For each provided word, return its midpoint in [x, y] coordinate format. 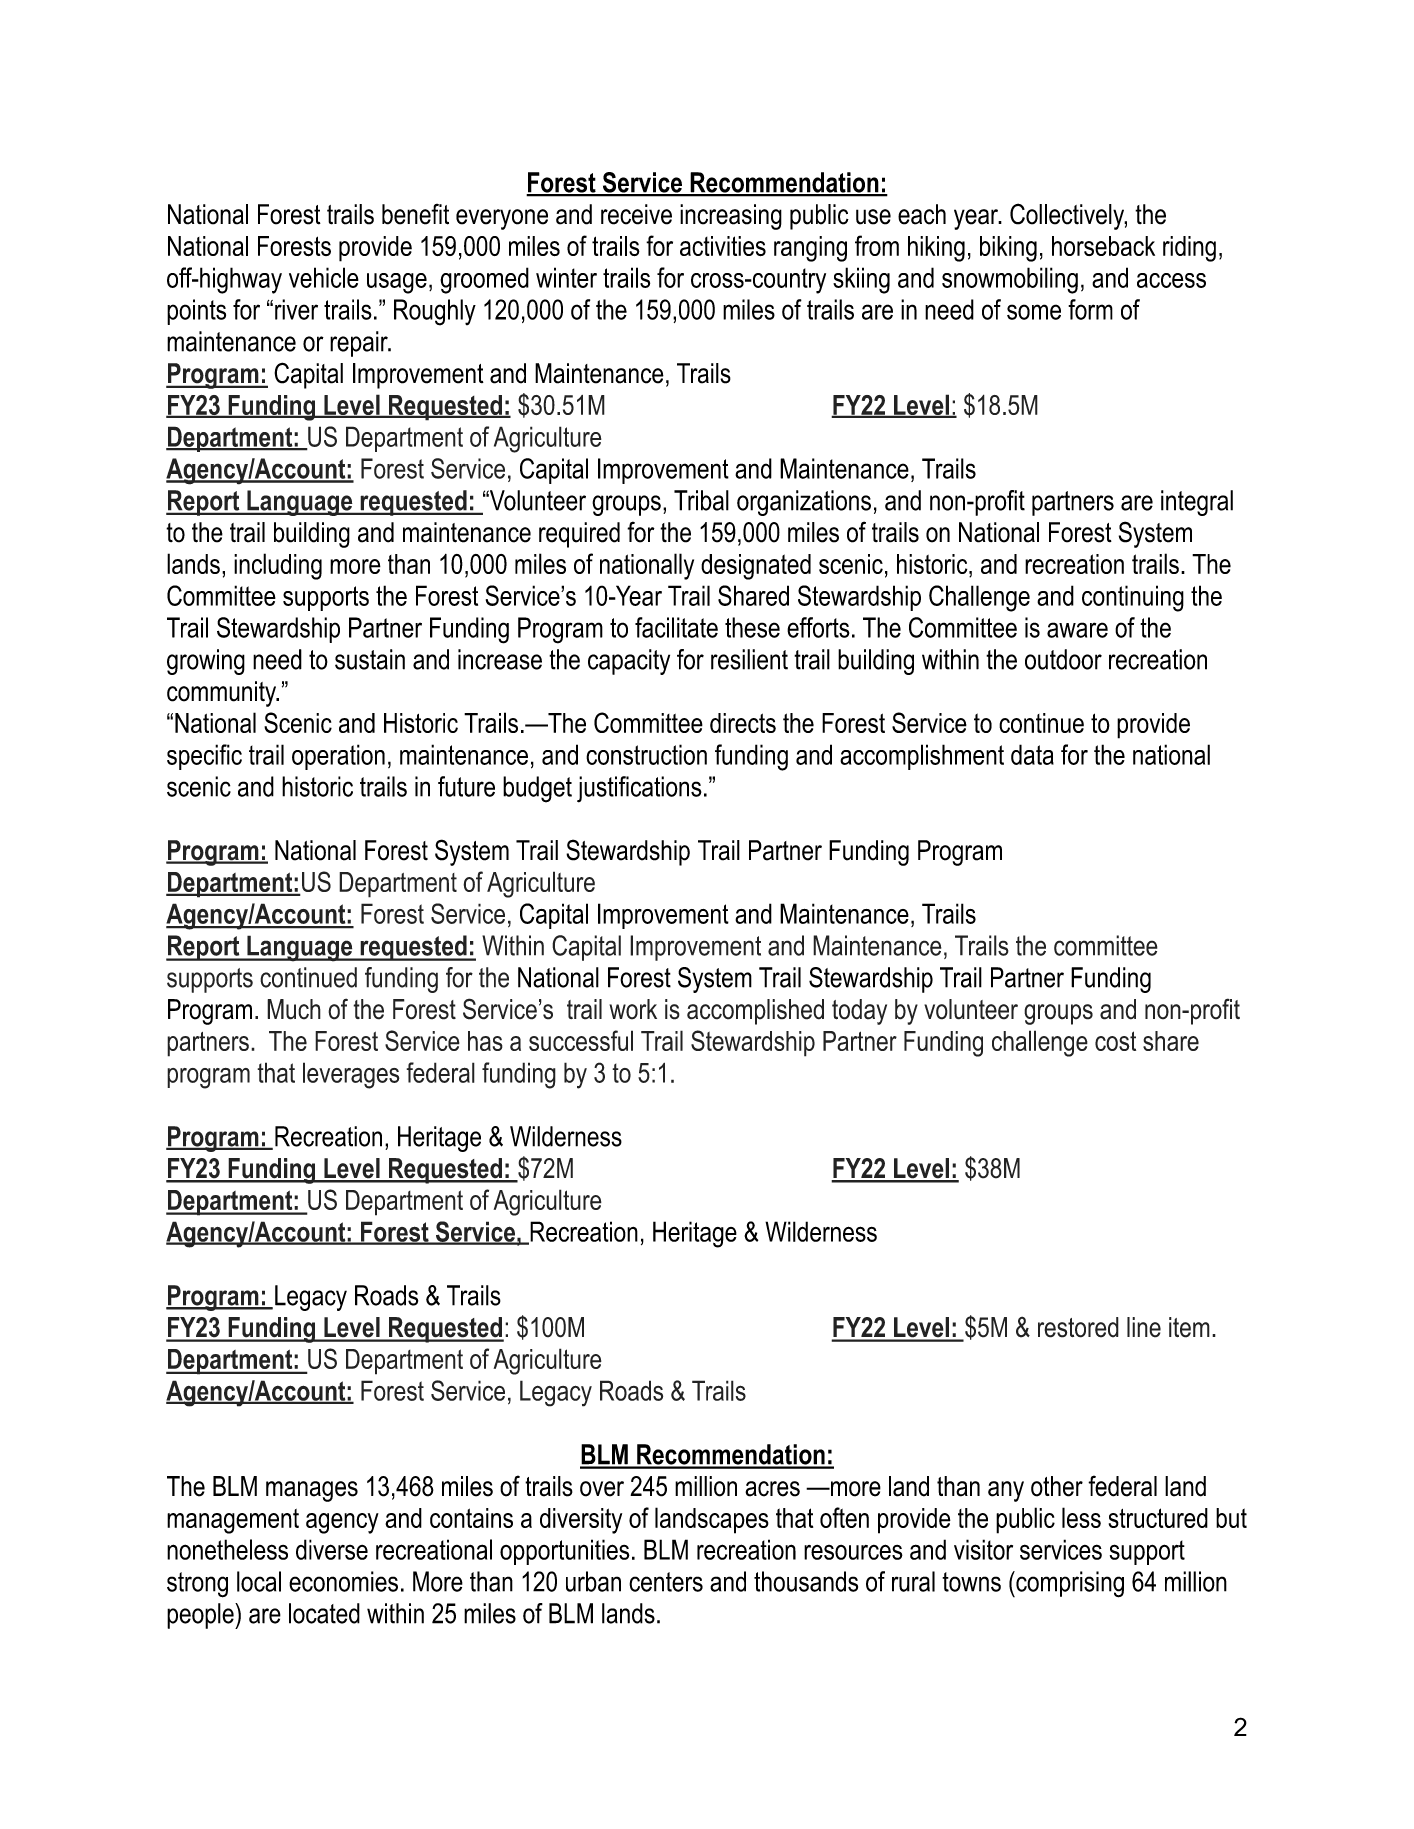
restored [1078, 1327]
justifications [639, 789]
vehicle [324, 277]
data [1032, 754]
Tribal [701, 500]
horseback [1103, 246]
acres [772, 1489]
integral [1197, 503]
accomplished [755, 1012]
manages [312, 1491]
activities [723, 246]
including [278, 566]
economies [343, 1581]
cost [1115, 1041]
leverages [351, 1075]
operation [338, 757]
